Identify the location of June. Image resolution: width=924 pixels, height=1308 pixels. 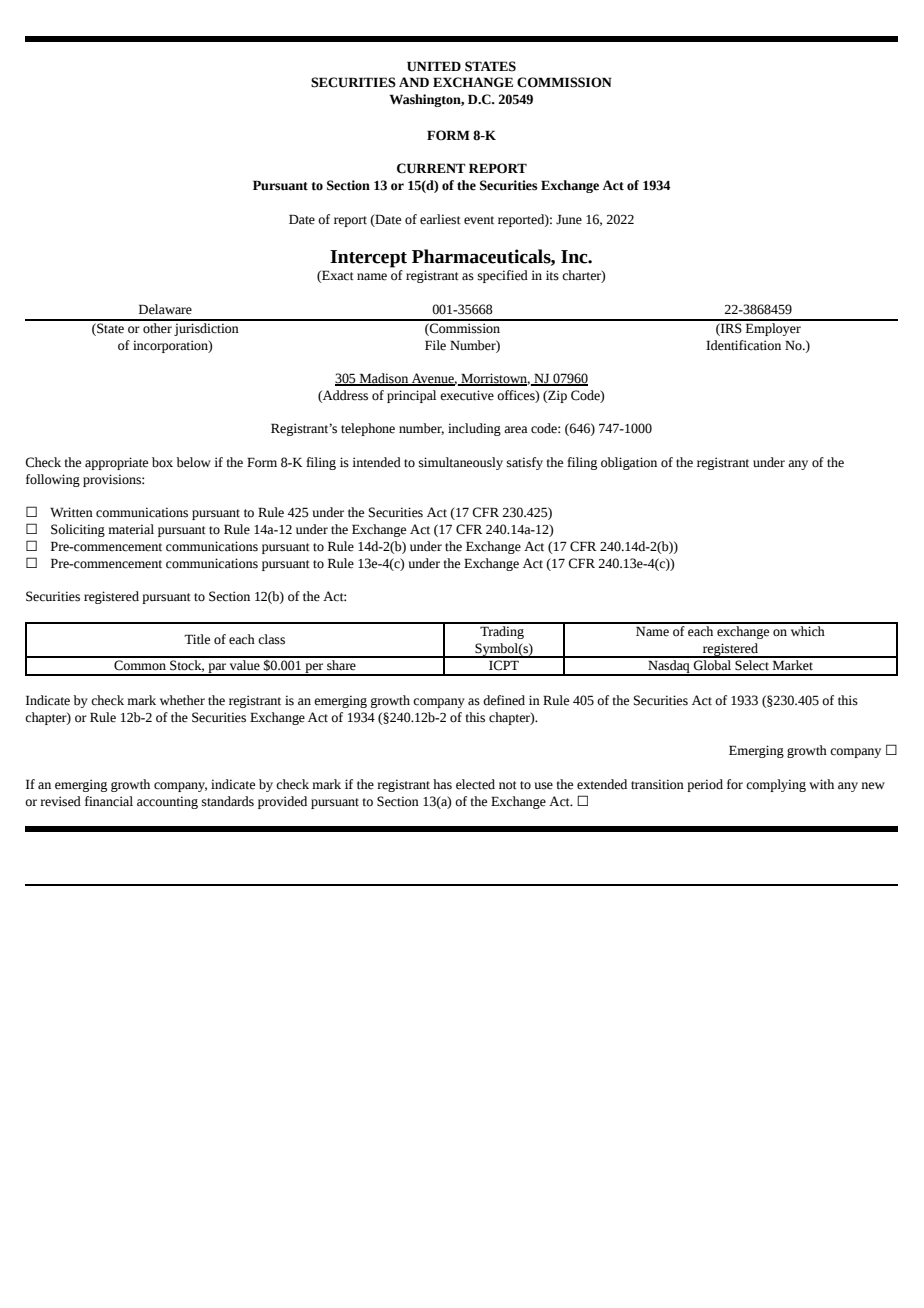
(569, 219).
